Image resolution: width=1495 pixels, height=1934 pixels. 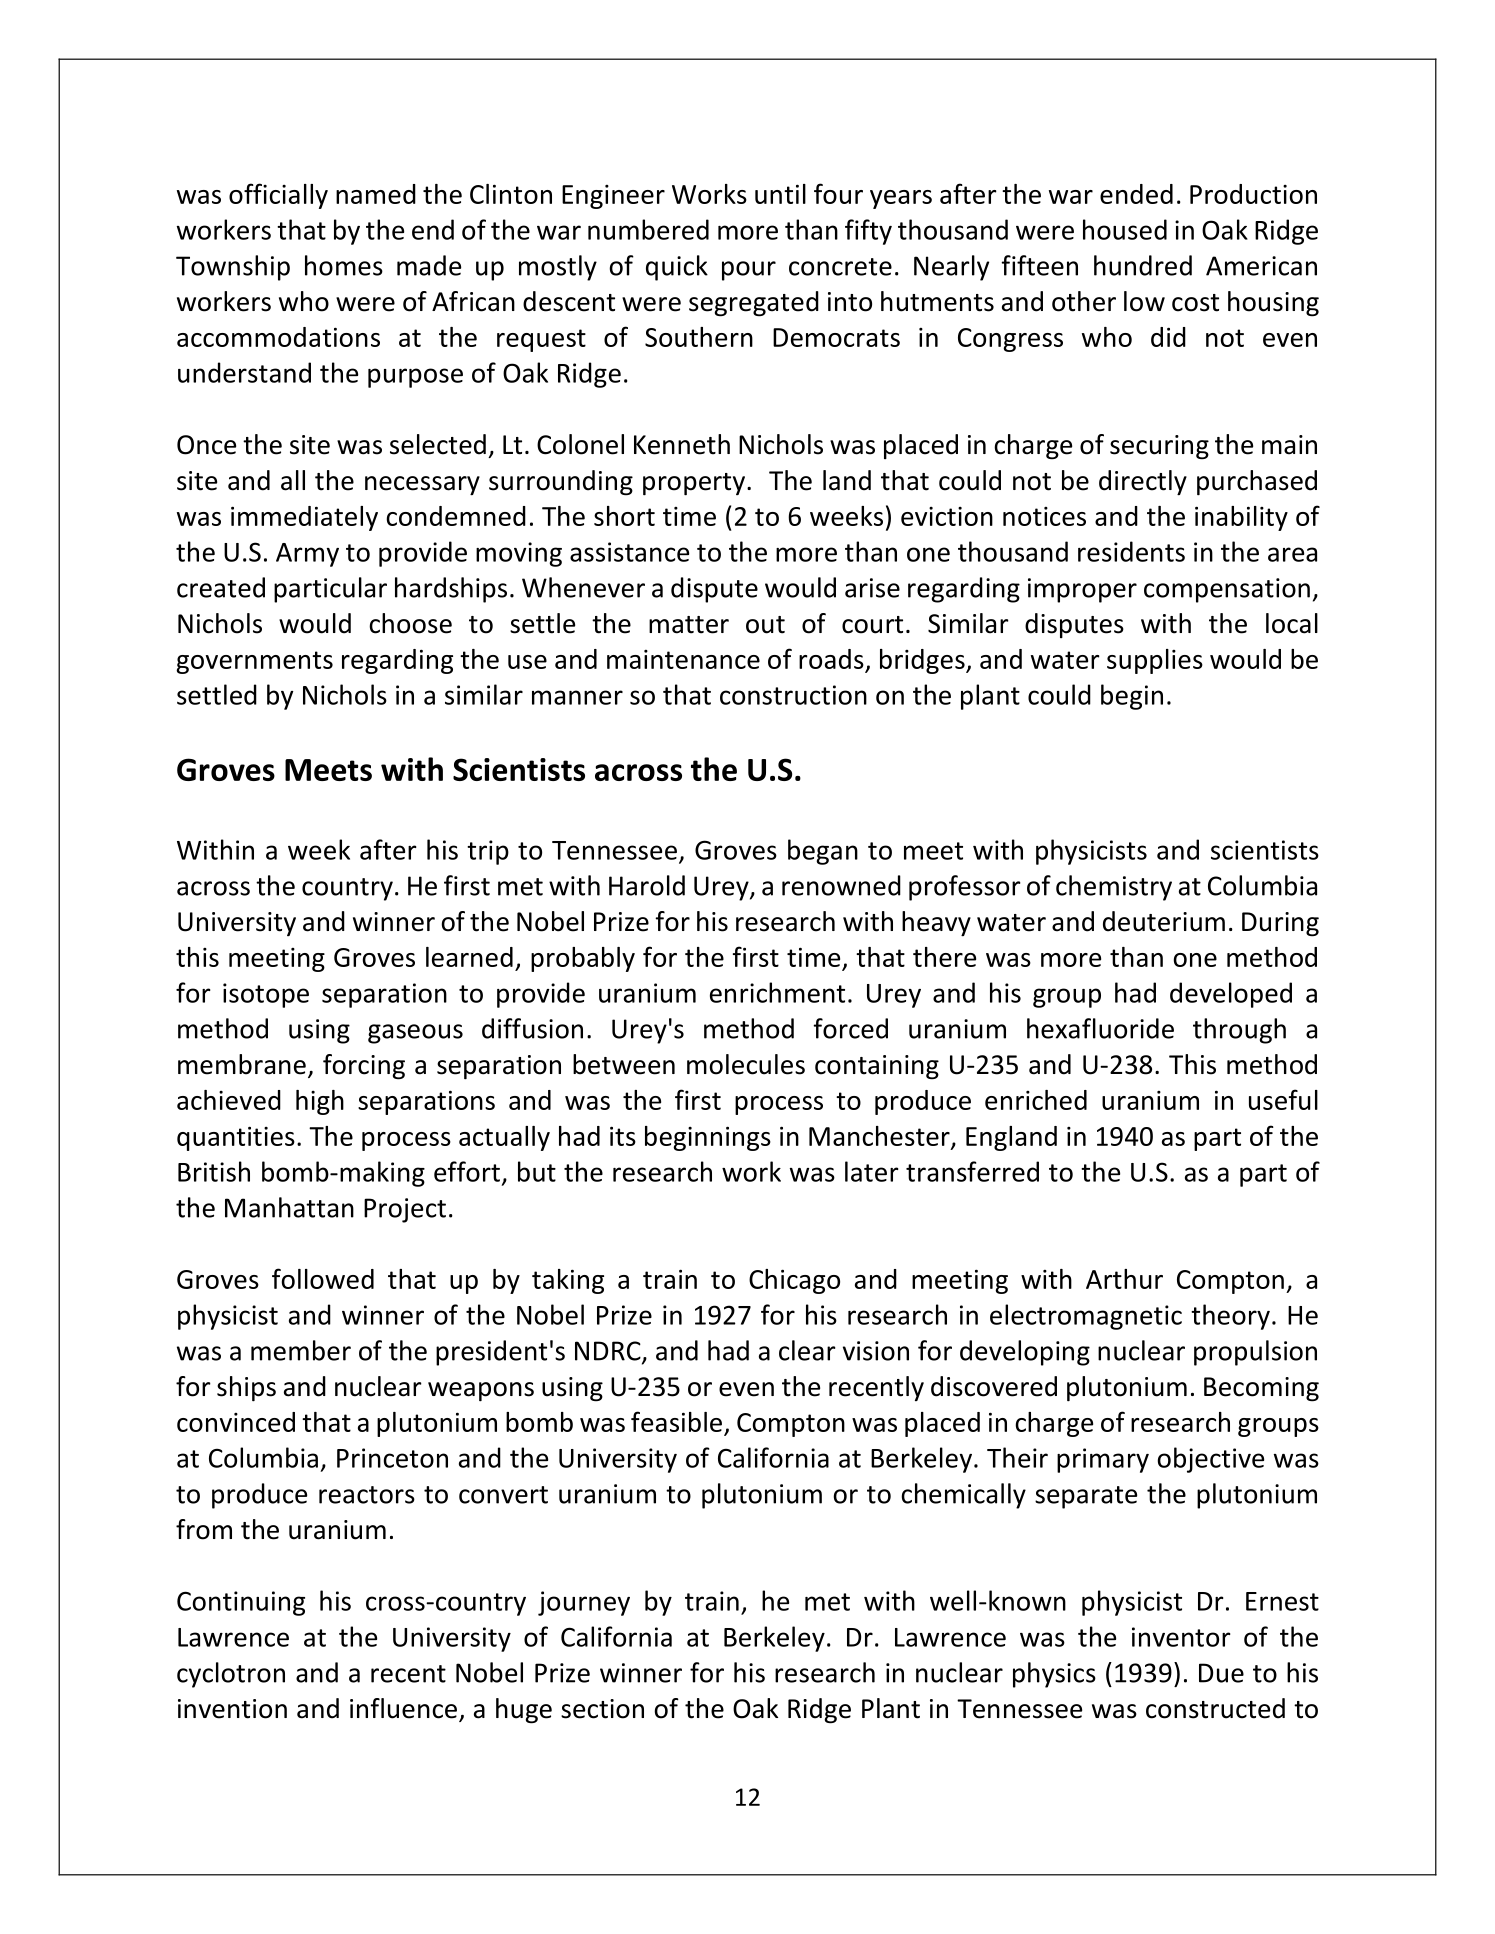 I want to click on followed, so click(x=323, y=1278).
